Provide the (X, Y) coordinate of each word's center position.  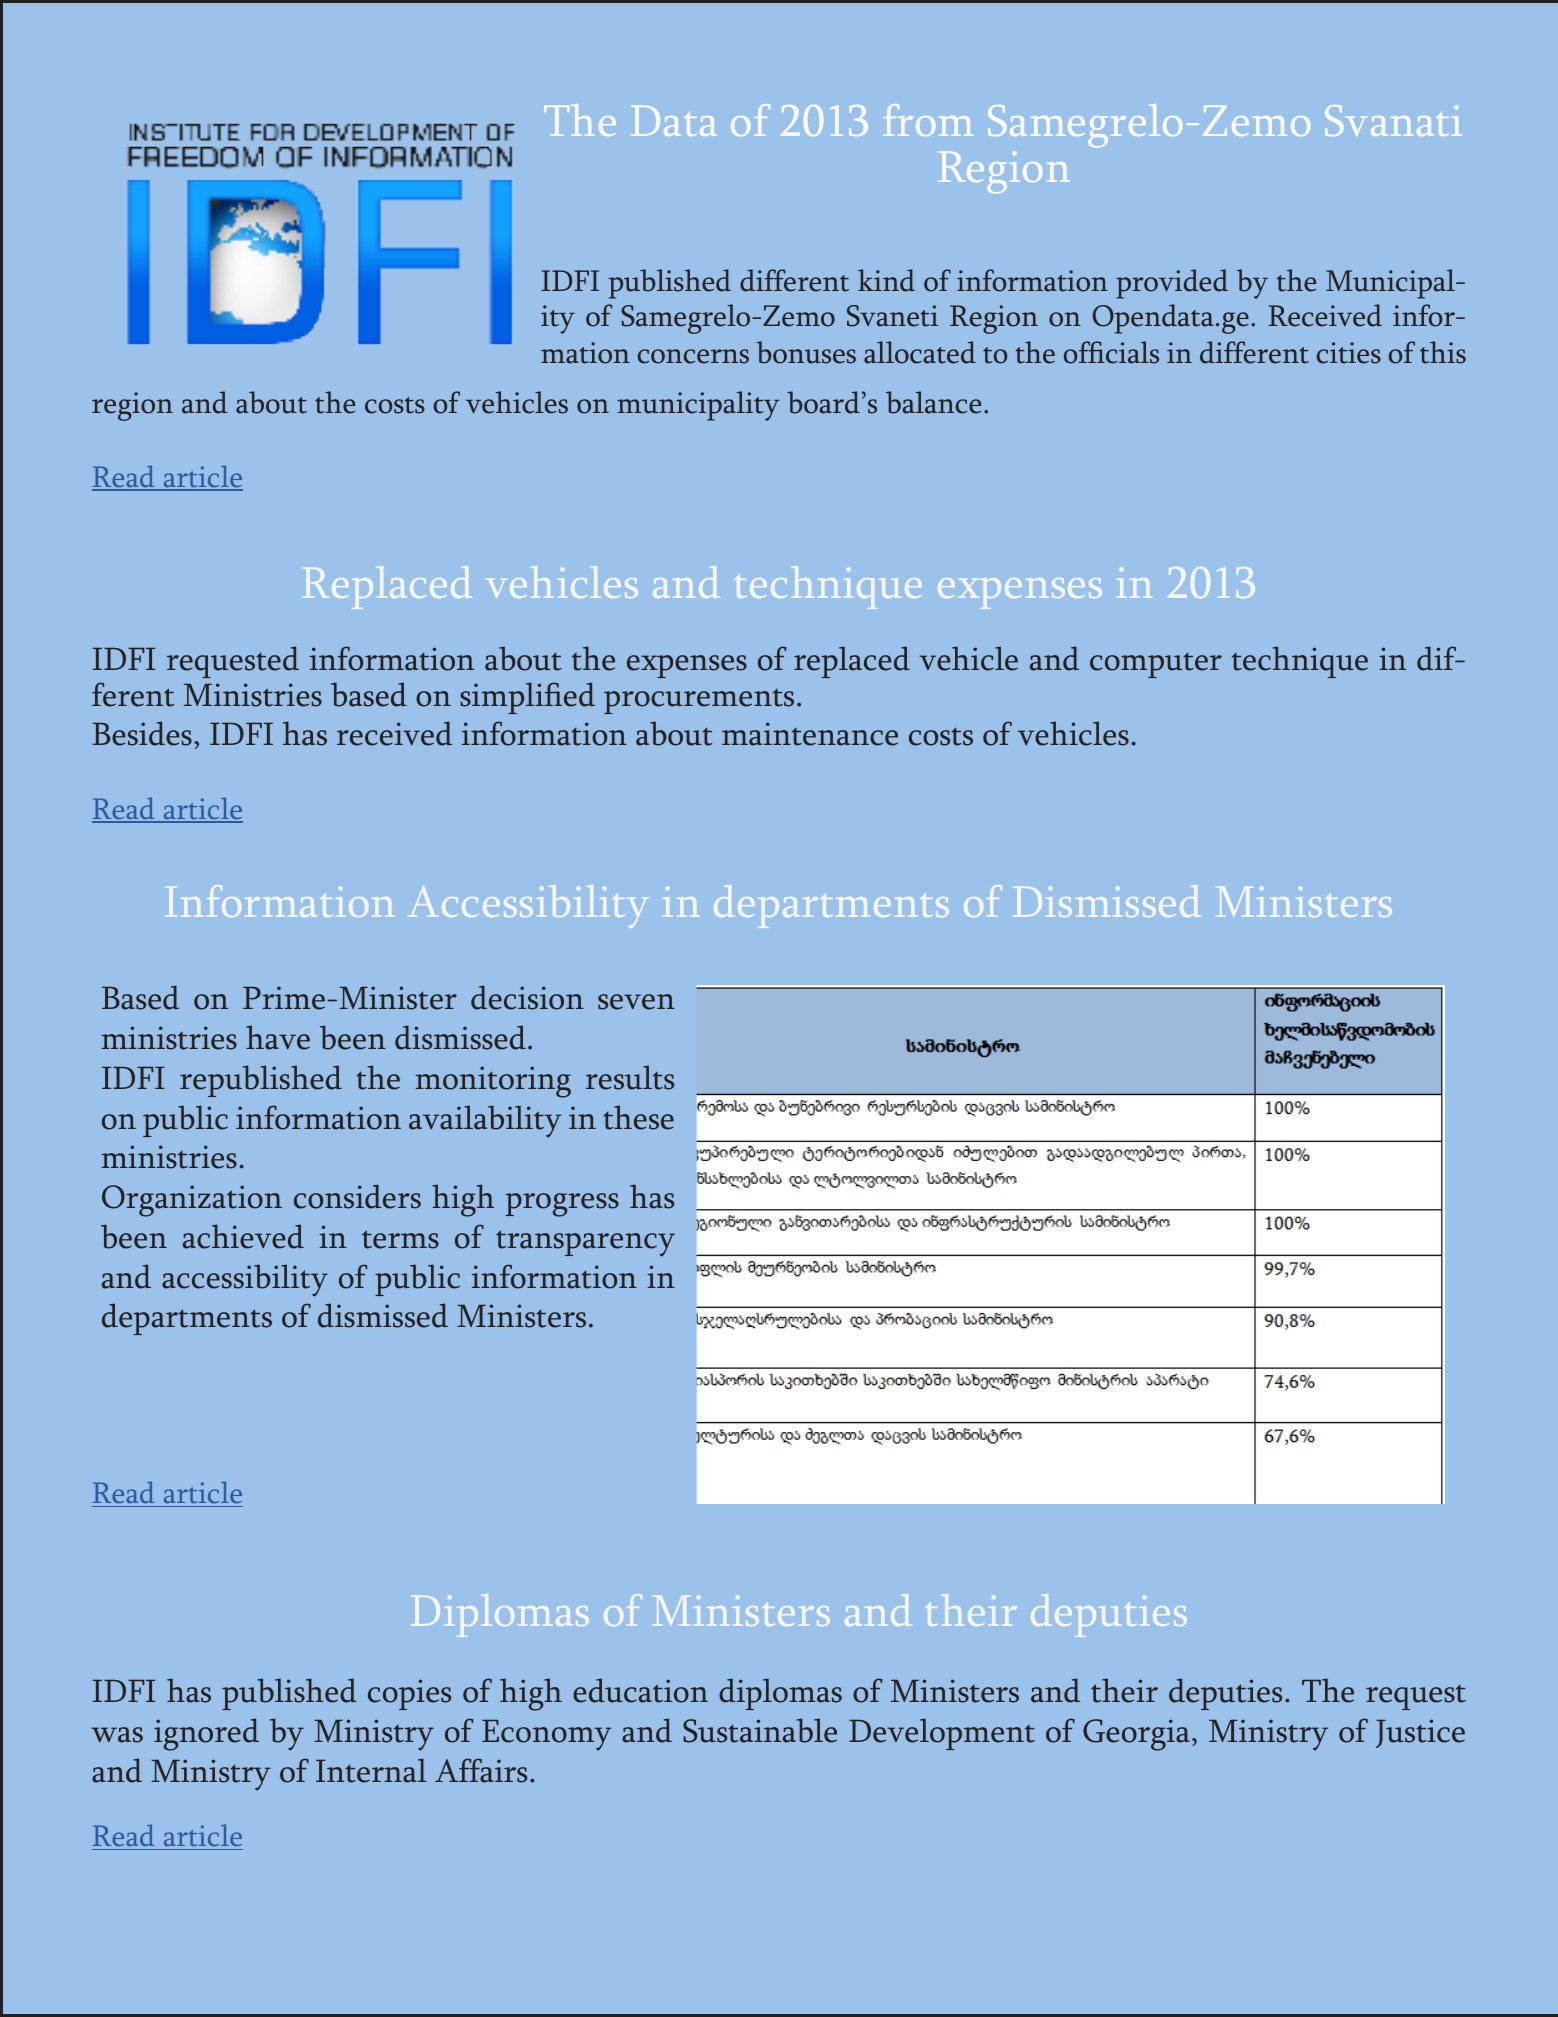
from (928, 120)
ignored (206, 1734)
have (278, 1037)
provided (1172, 284)
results (630, 1077)
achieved (243, 1236)
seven (636, 1002)
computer (1156, 665)
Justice (1420, 1733)
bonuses (806, 352)
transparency (585, 1243)
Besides (142, 733)
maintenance (810, 734)
